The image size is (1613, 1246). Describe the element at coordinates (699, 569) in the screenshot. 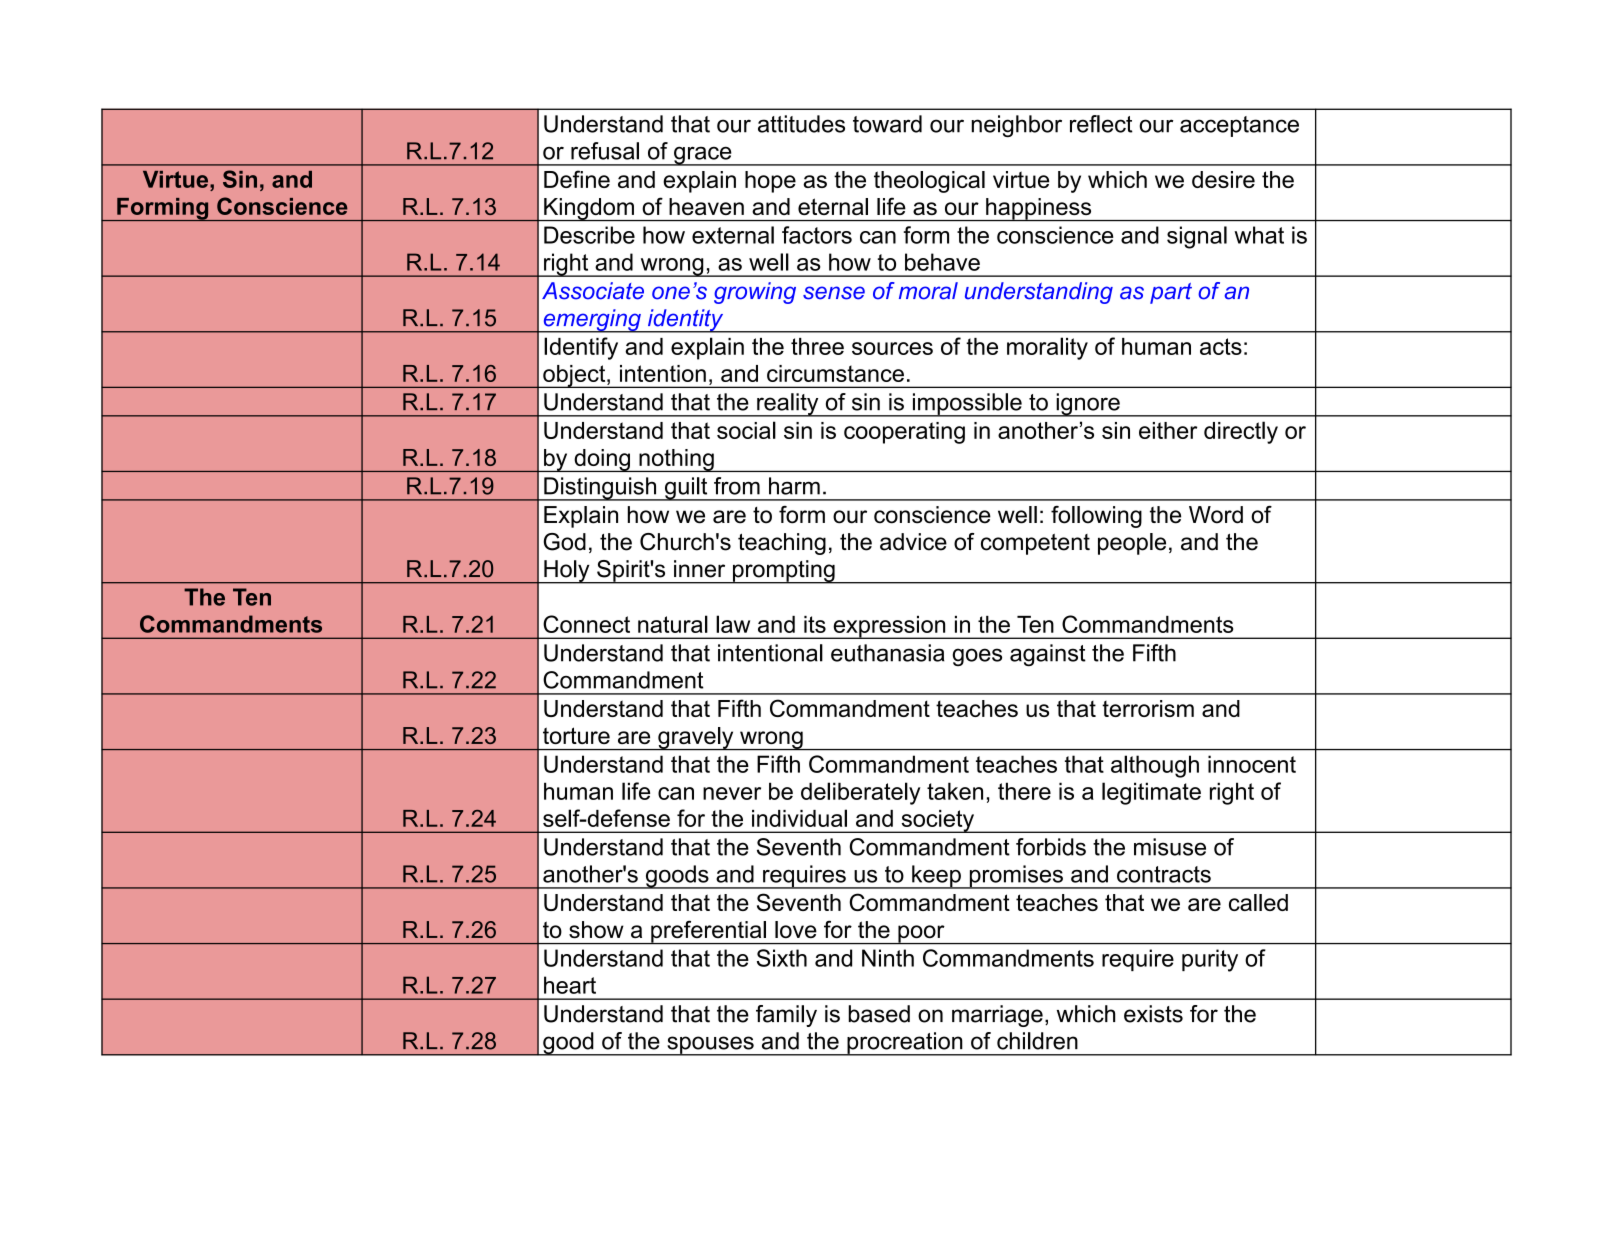

I see `inner` at that location.
